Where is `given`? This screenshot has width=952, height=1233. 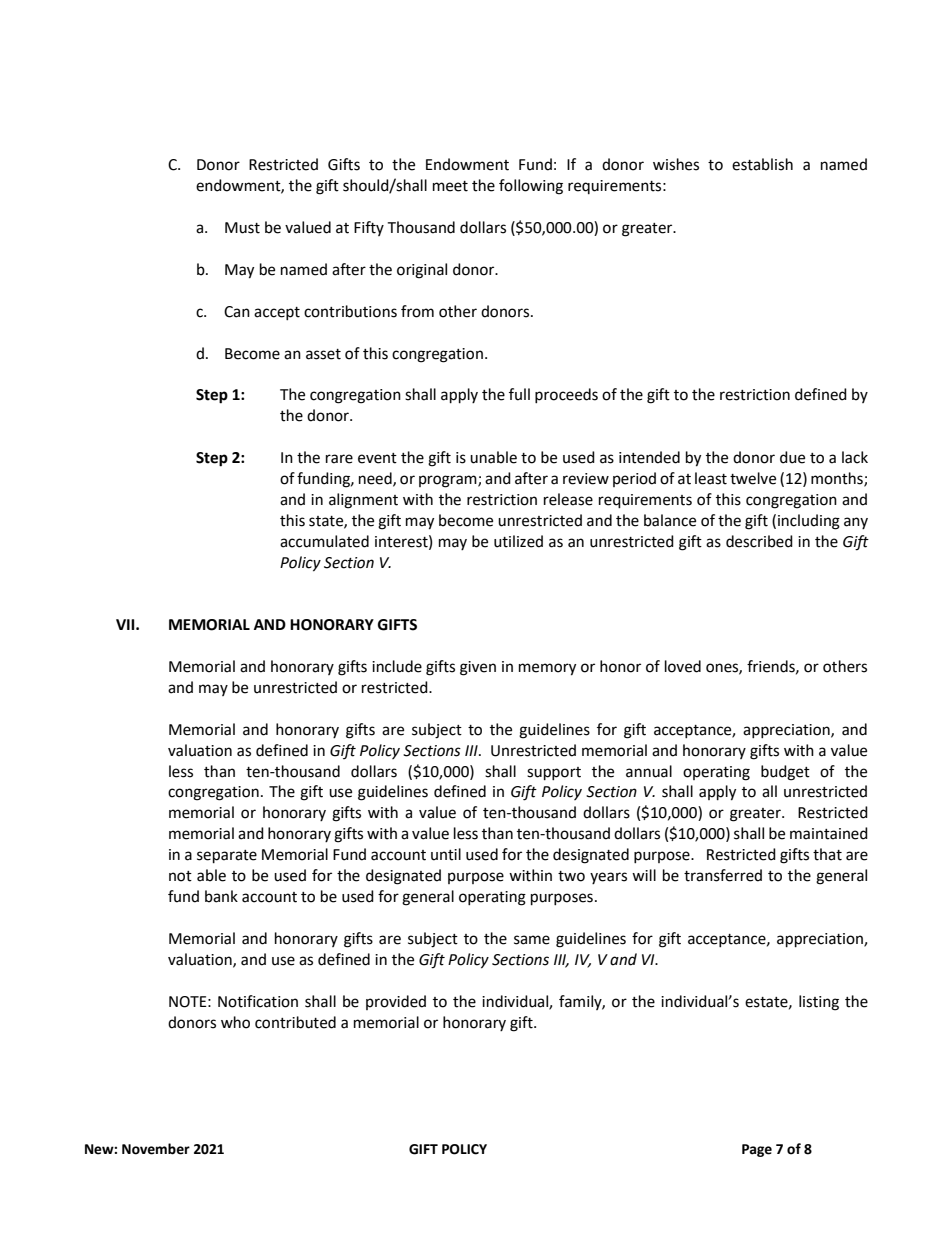
given is located at coordinates (478, 668).
